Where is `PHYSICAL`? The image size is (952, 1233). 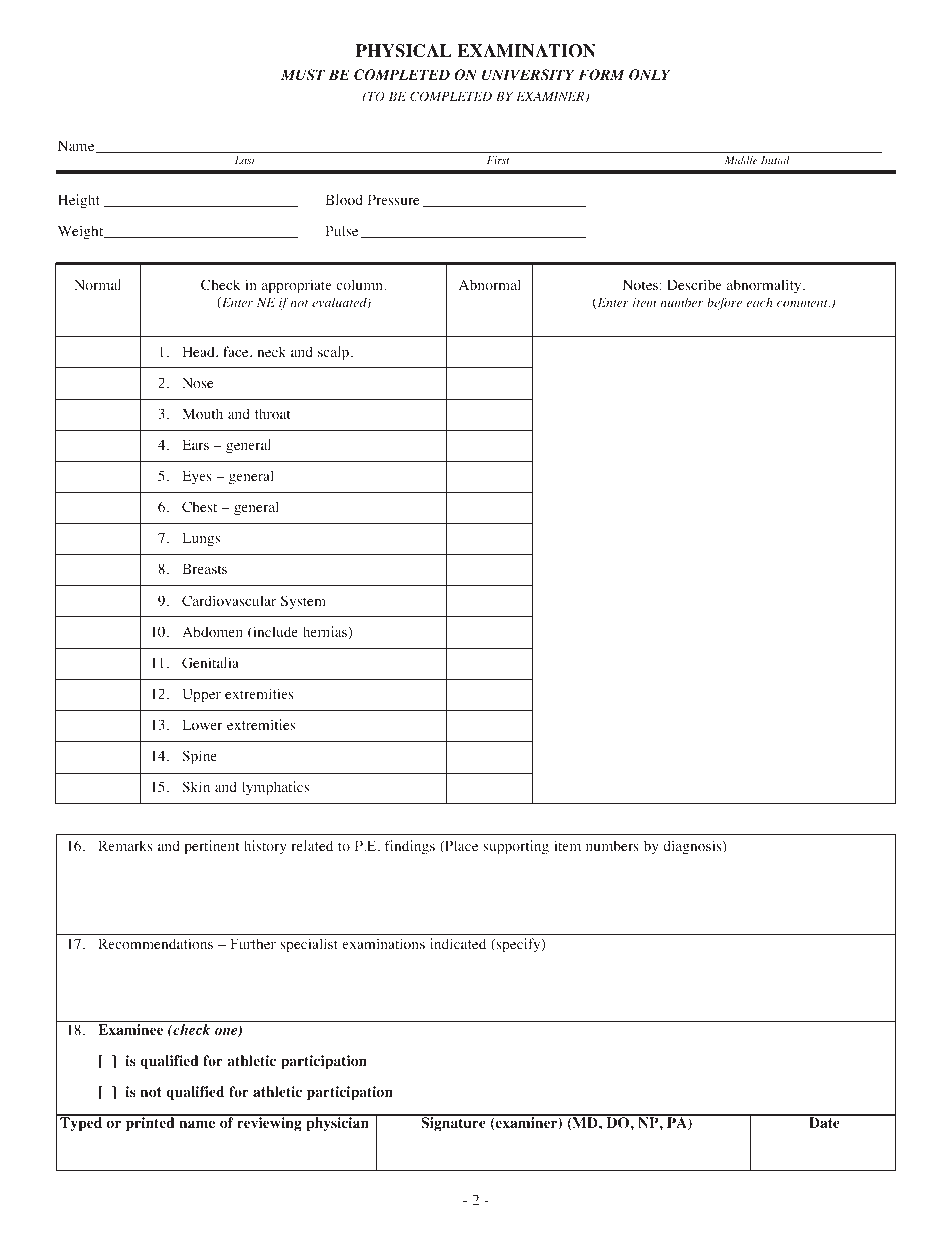 PHYSICAL is located at coordinates (404, 51).
